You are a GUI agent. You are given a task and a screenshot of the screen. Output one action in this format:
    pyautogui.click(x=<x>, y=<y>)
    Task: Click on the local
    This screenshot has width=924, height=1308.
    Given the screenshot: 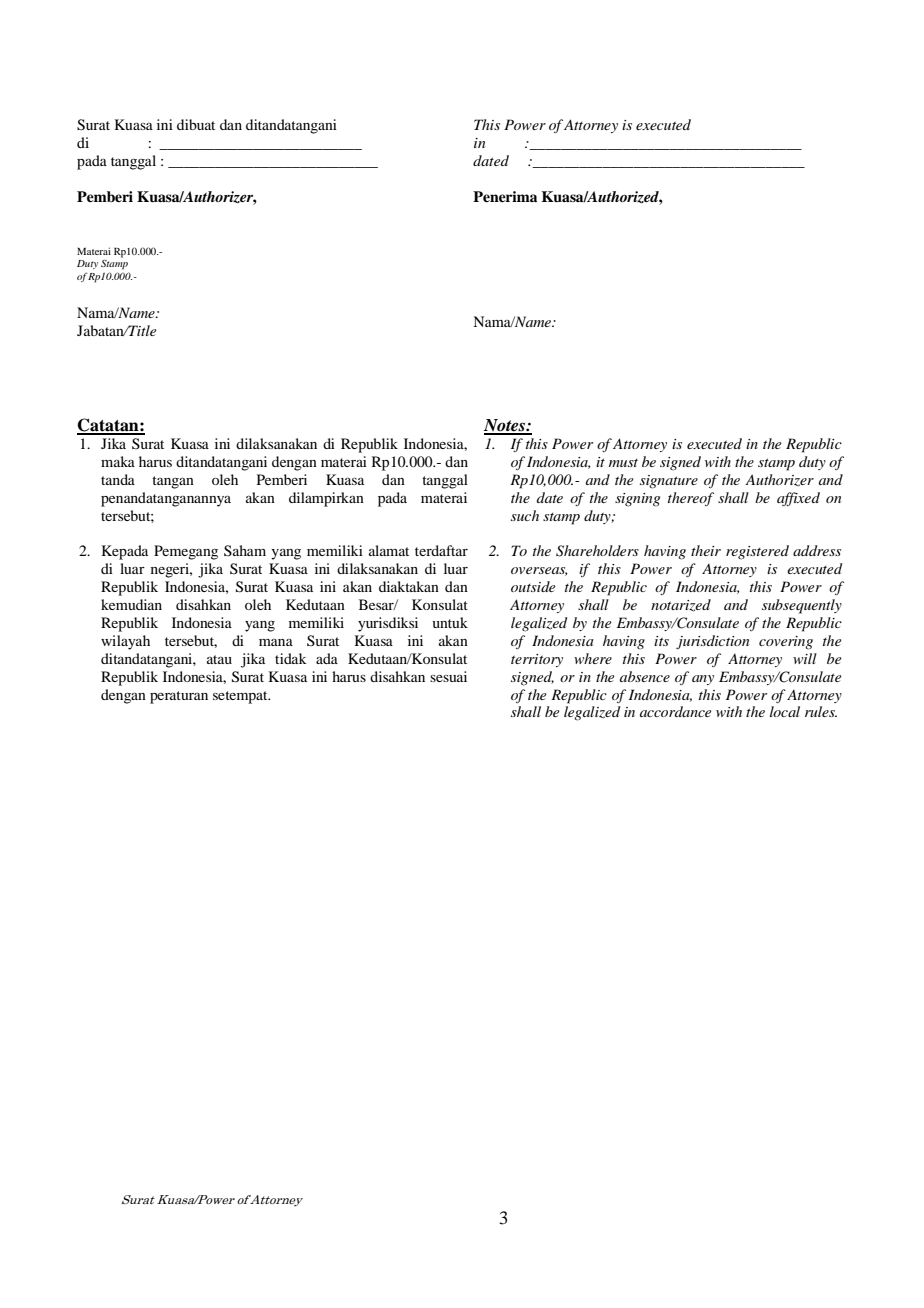 What is the action you would take?
    pyautogui.click(x=785, y=711)
